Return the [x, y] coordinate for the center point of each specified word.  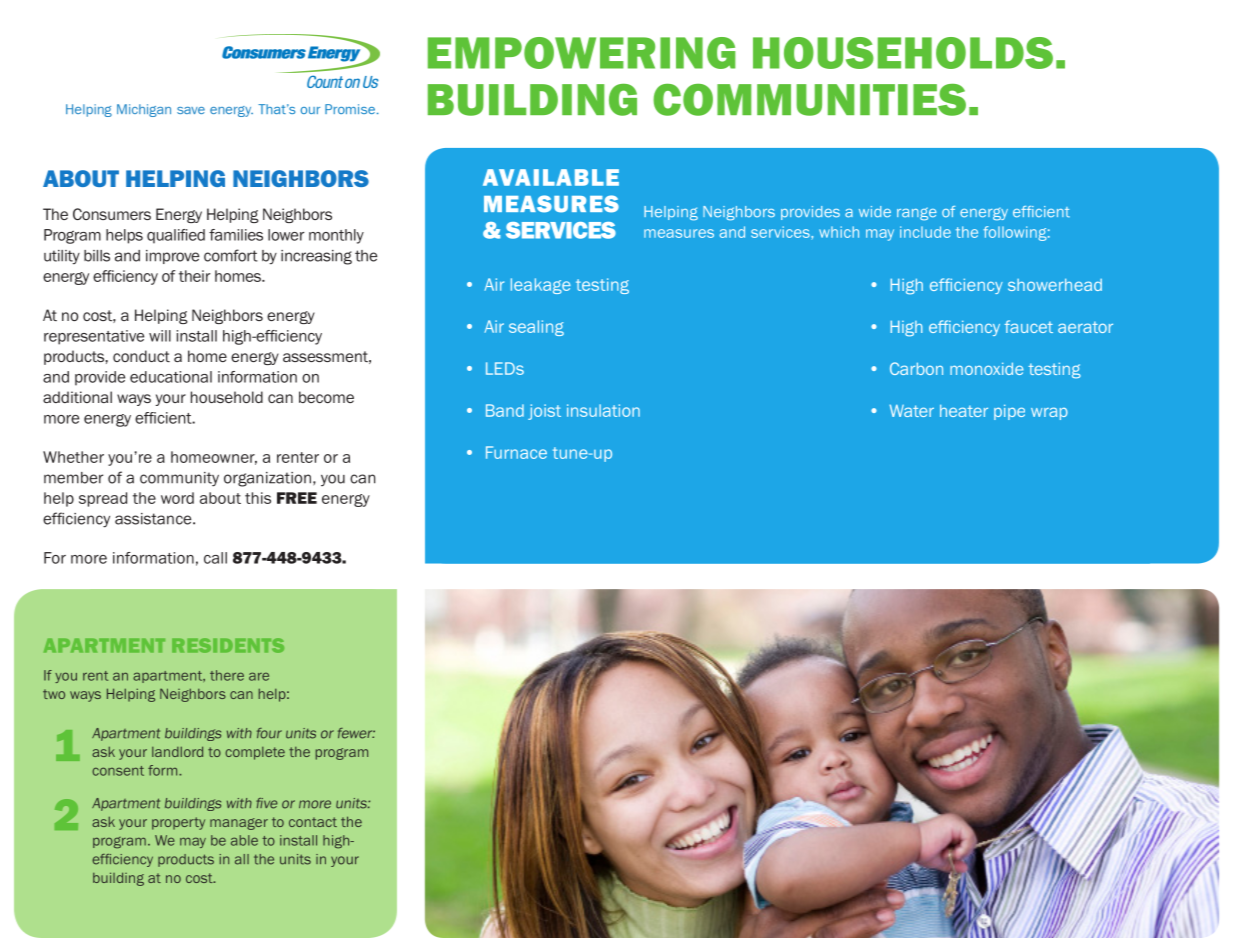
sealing [536, 328]
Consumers [112, 214]
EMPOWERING [582, 53]
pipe [1009, 412]
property [178, 823]
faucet [1029, 326]
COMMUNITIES [809, 100]
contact [313, 822]
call [215, 558]
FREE [297, 498]
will [160, 336]
